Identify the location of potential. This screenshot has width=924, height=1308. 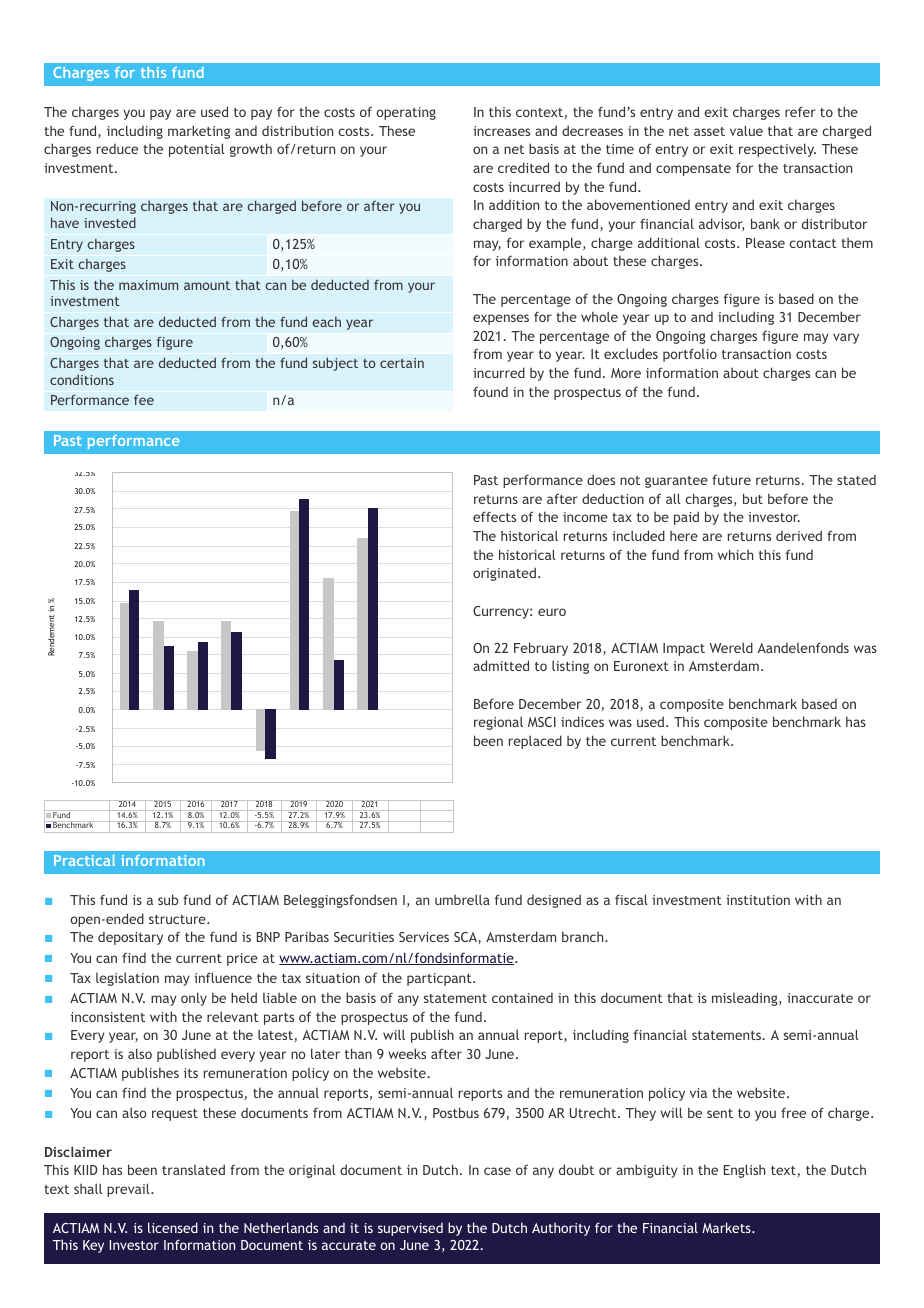
(197, 150).
